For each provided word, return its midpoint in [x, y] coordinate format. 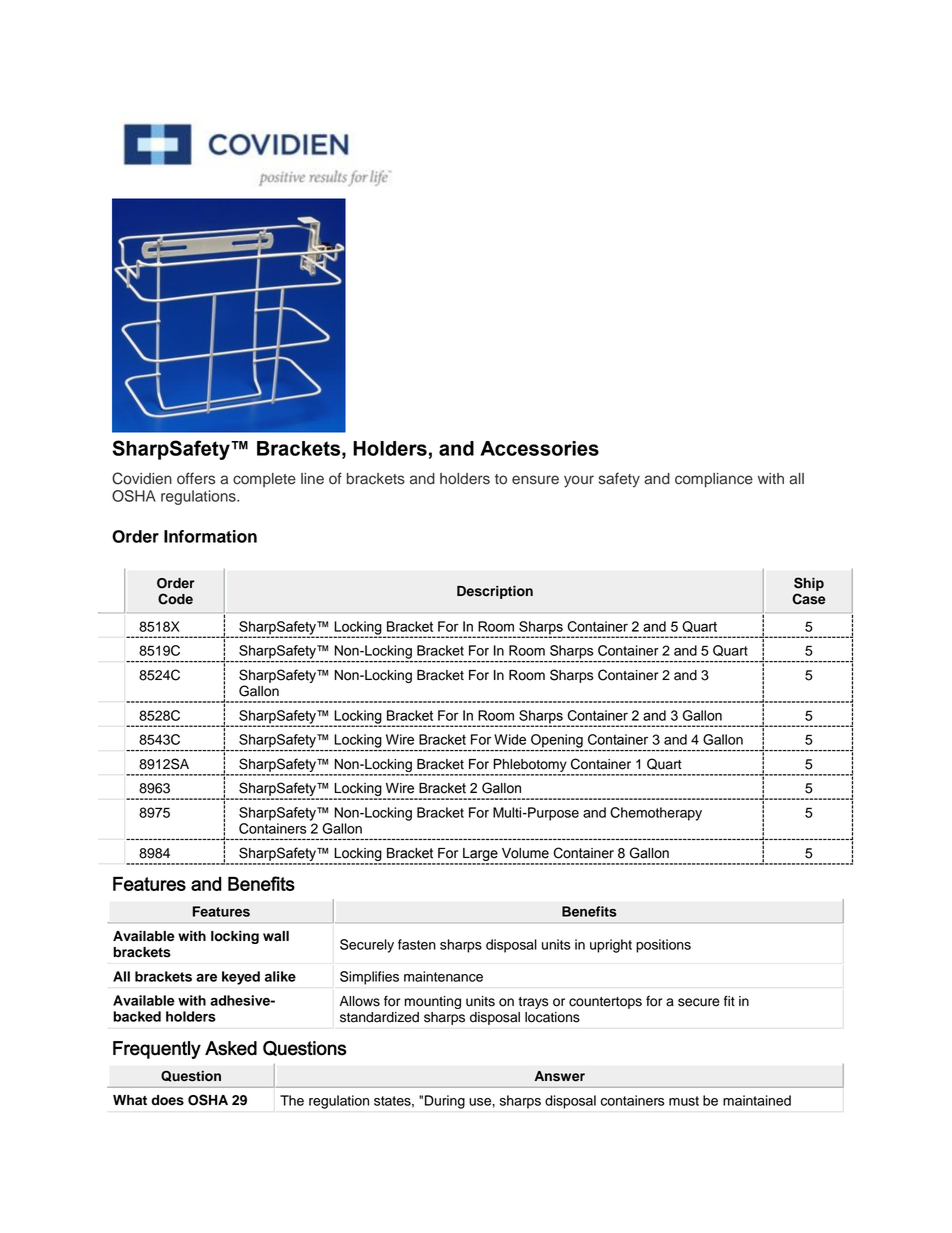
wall [276, 936]
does [167, 1100]
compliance [714, 480]
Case [808, 599]
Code [175, 599]
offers [196, 478]
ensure [535, 480]
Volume [525, 853]
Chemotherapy [656, 814]
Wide [510, 739]
